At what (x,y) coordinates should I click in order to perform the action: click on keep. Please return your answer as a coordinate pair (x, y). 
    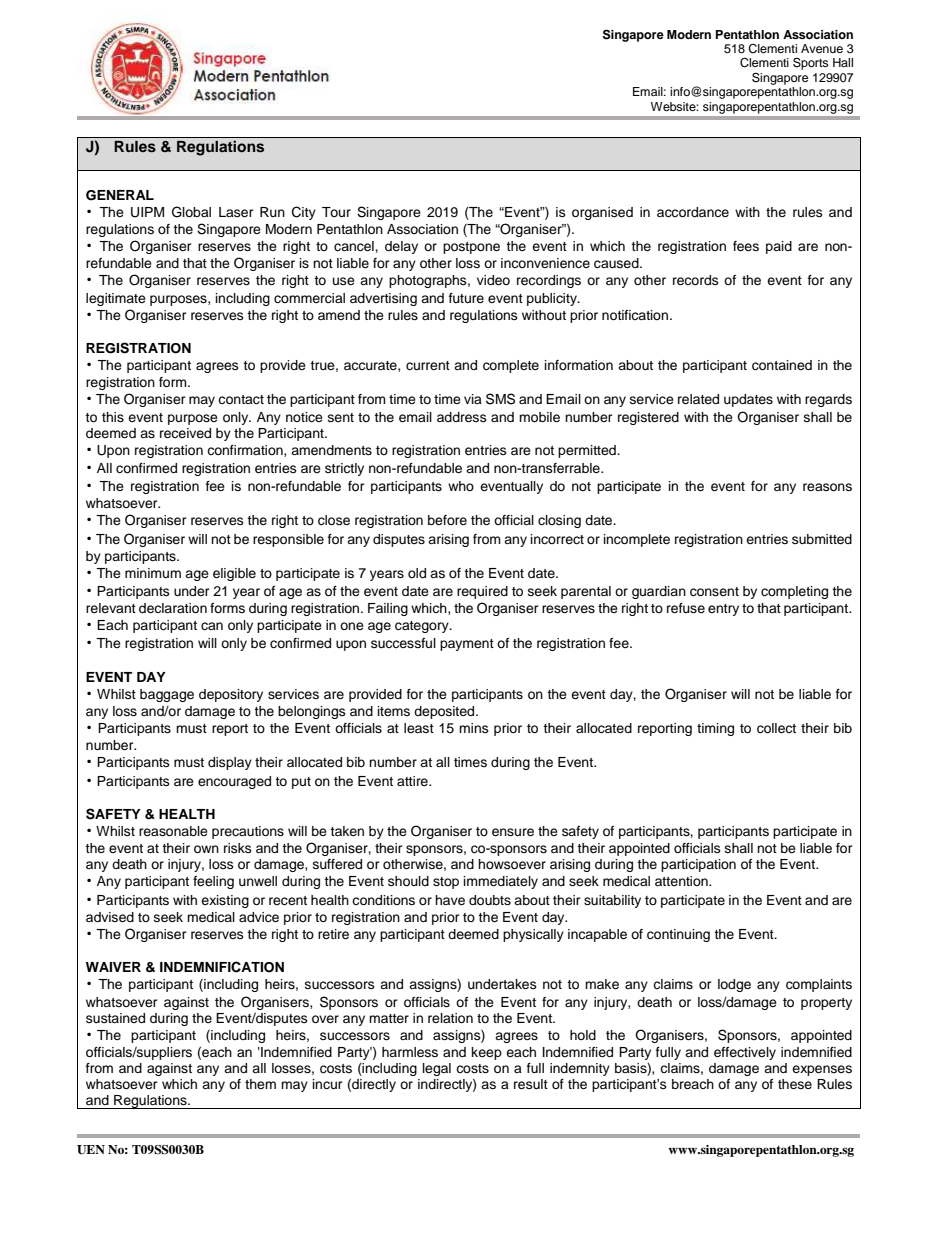
    Looking at the image, I should click on (487, 1053).
